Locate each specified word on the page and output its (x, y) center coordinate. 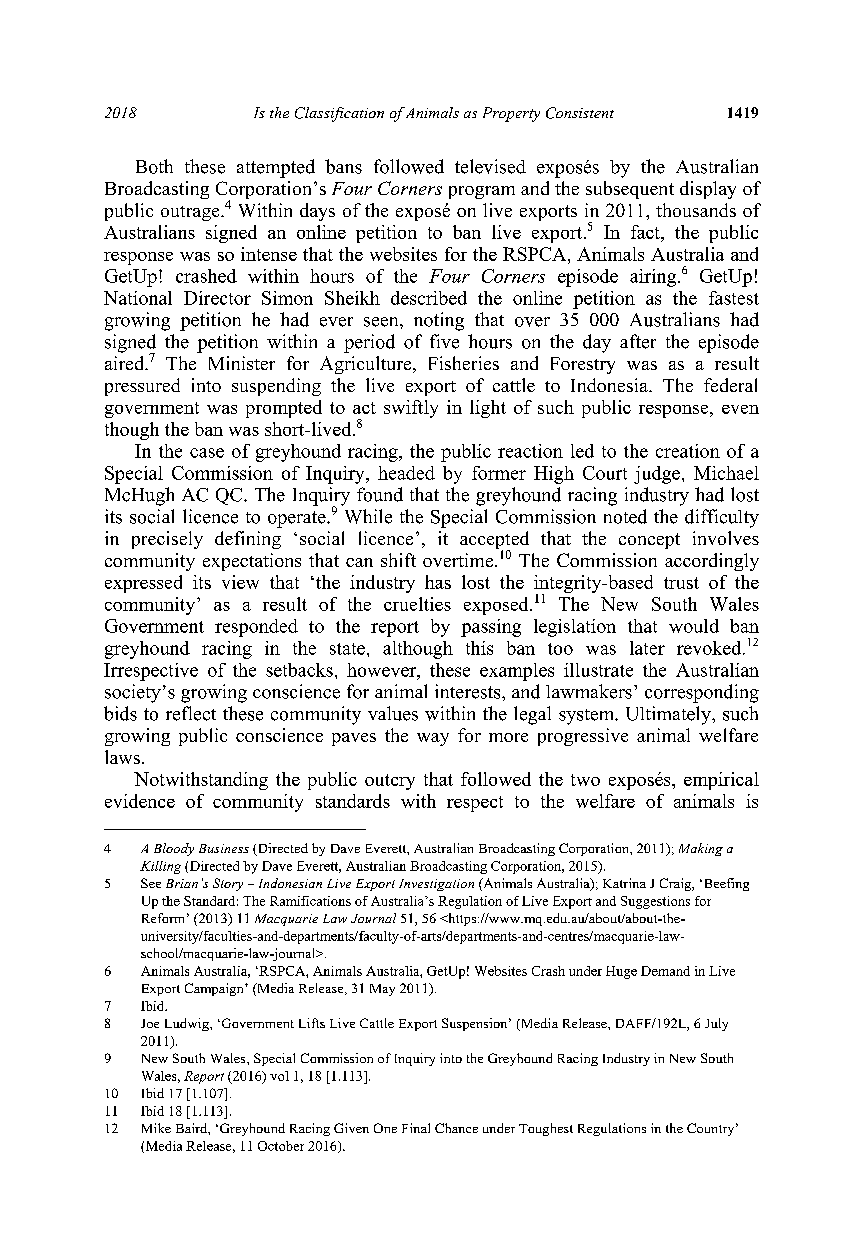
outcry (390, 782)
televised (490, 166)
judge (657, 475)
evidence (140, 801)
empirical (721, 781)
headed (406, 473)
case (207, 453)
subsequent (630, 190)
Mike (156, 1128)
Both (154, 166)
